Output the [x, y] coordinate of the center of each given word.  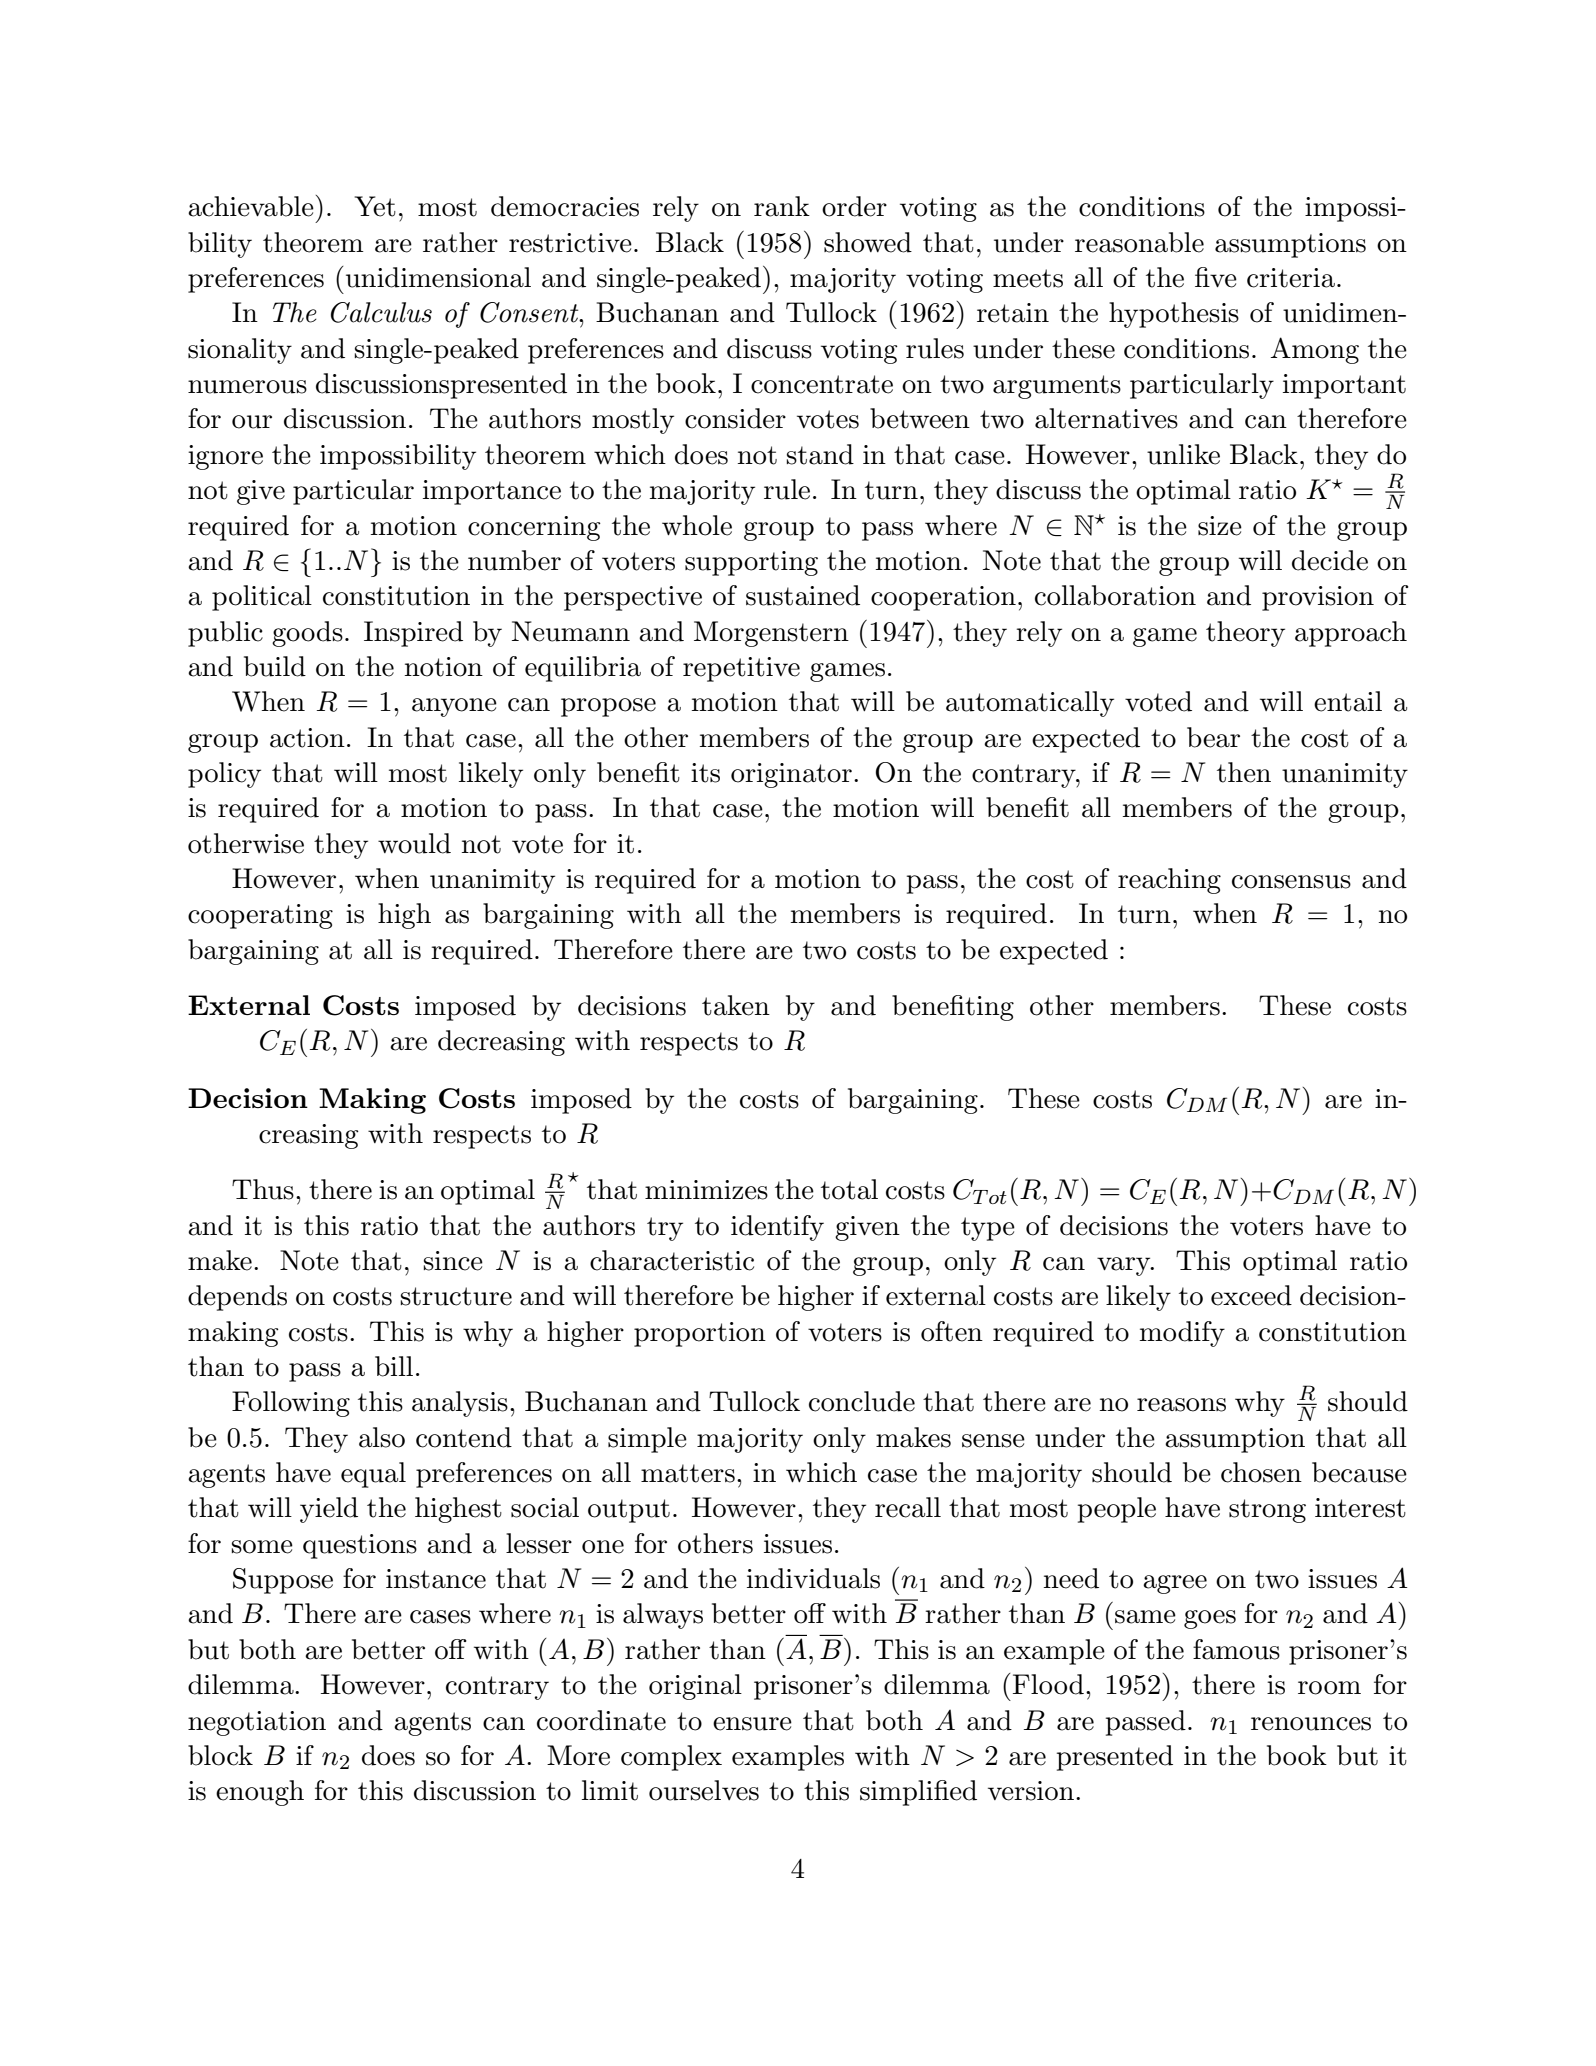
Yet [375, 206]
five [1216, 277]
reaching [1169, 881]
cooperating [260, 916]
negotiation [257, 1723]
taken [736, 1005]
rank [782, 206]
